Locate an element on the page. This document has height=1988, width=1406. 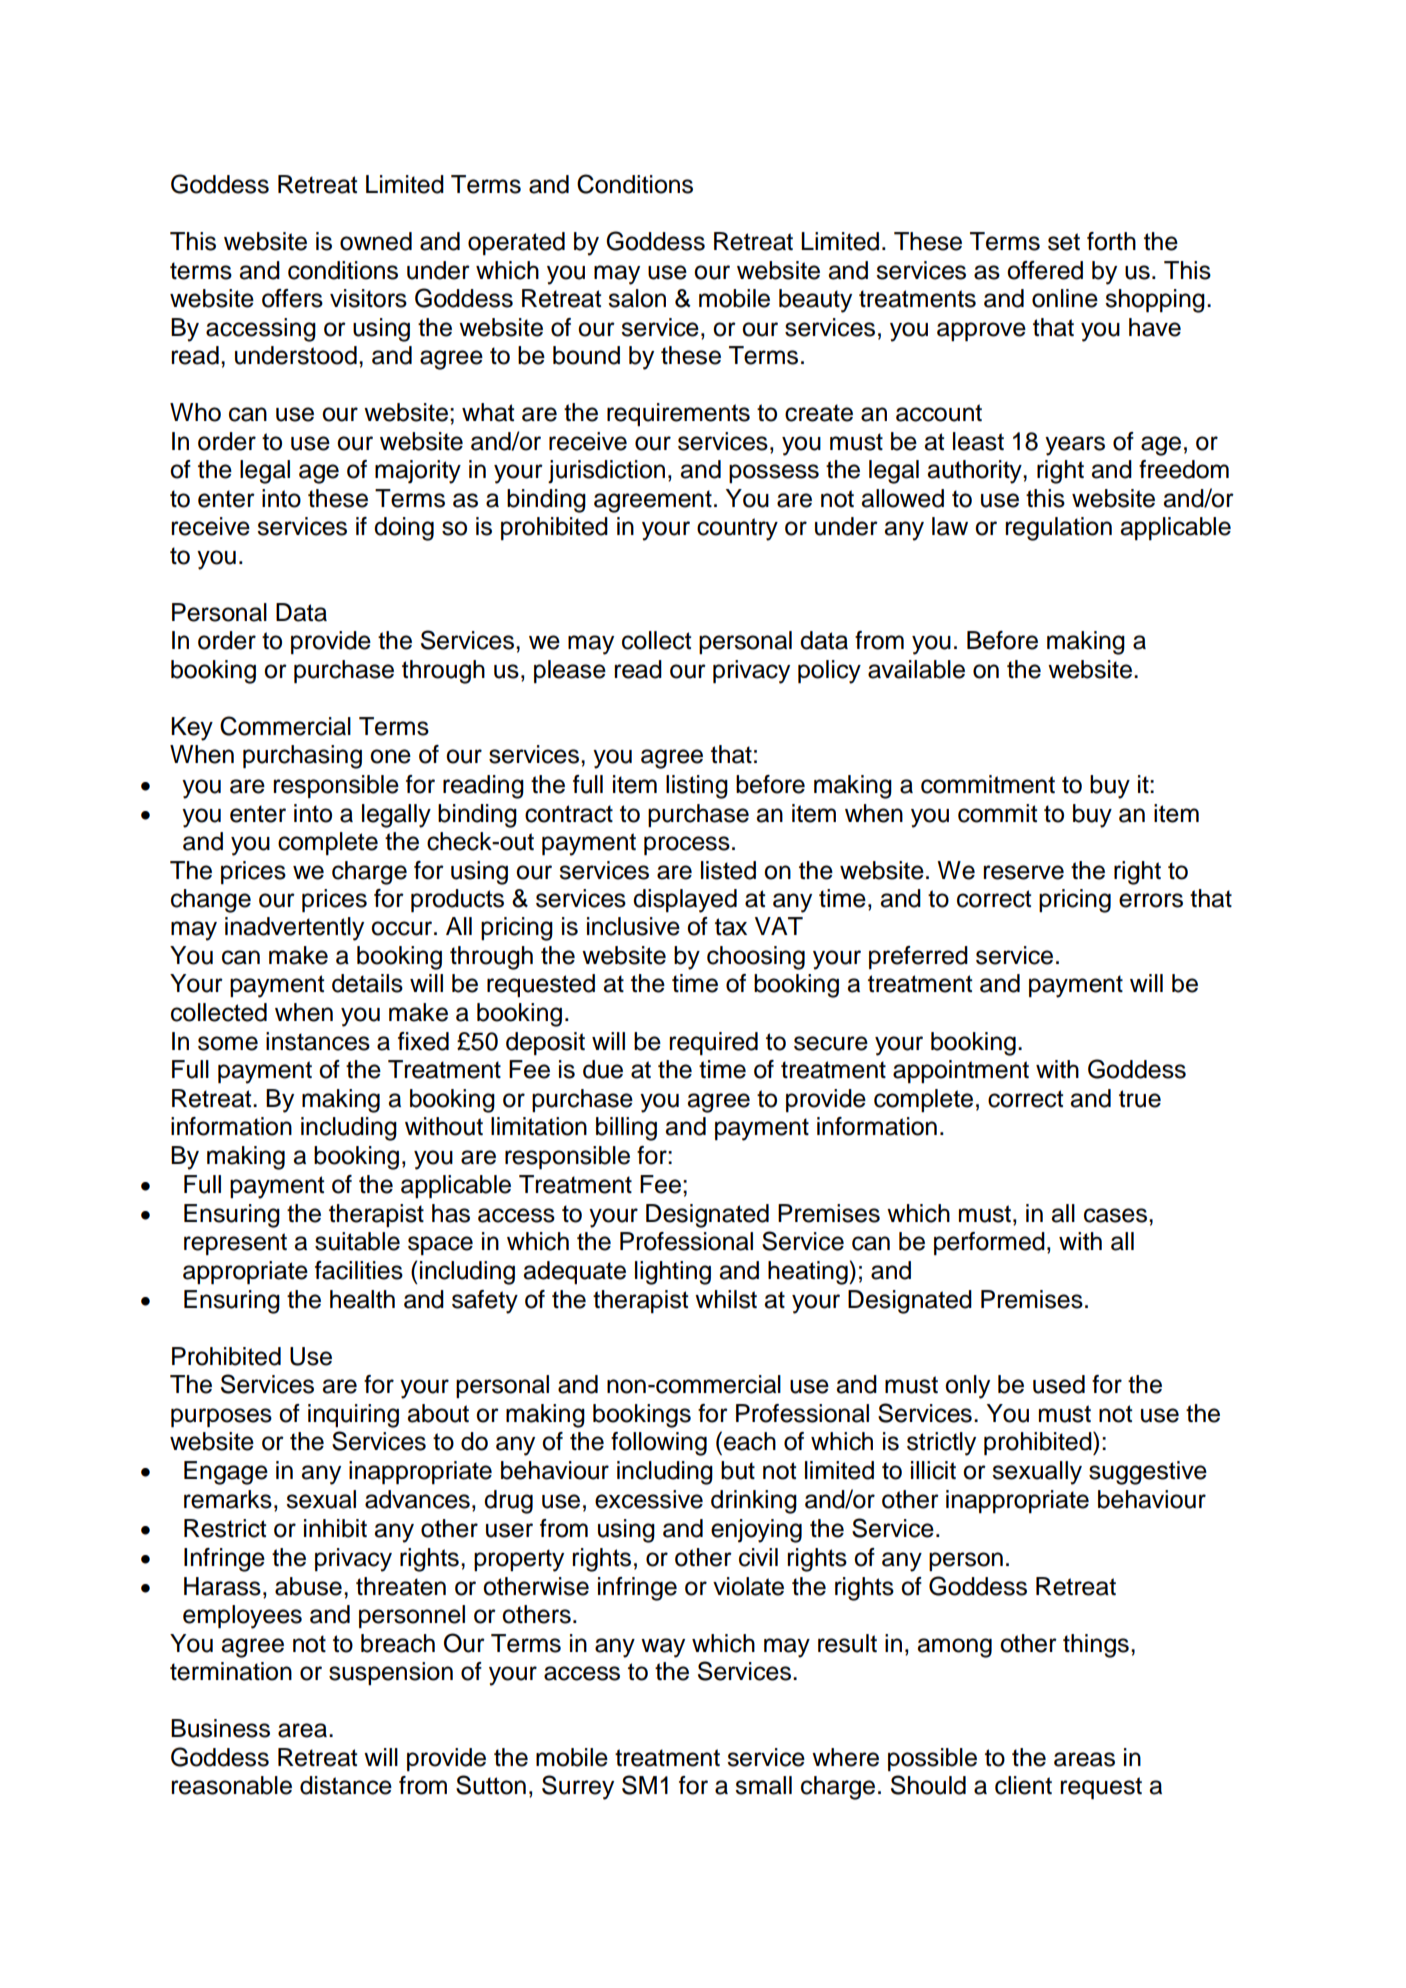
instances is located at coordinates (318, 1041).
